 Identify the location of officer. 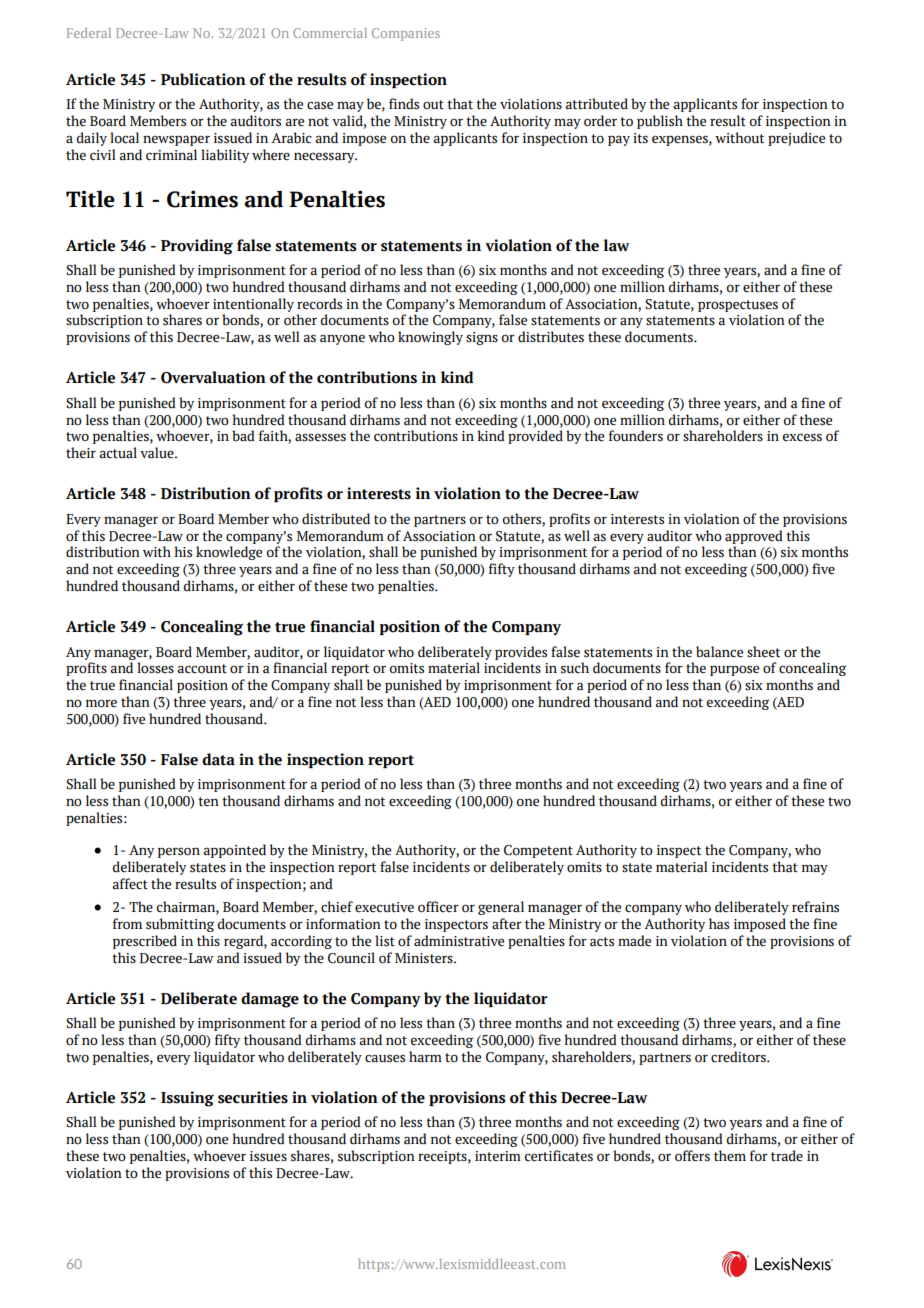
(438, 907).
